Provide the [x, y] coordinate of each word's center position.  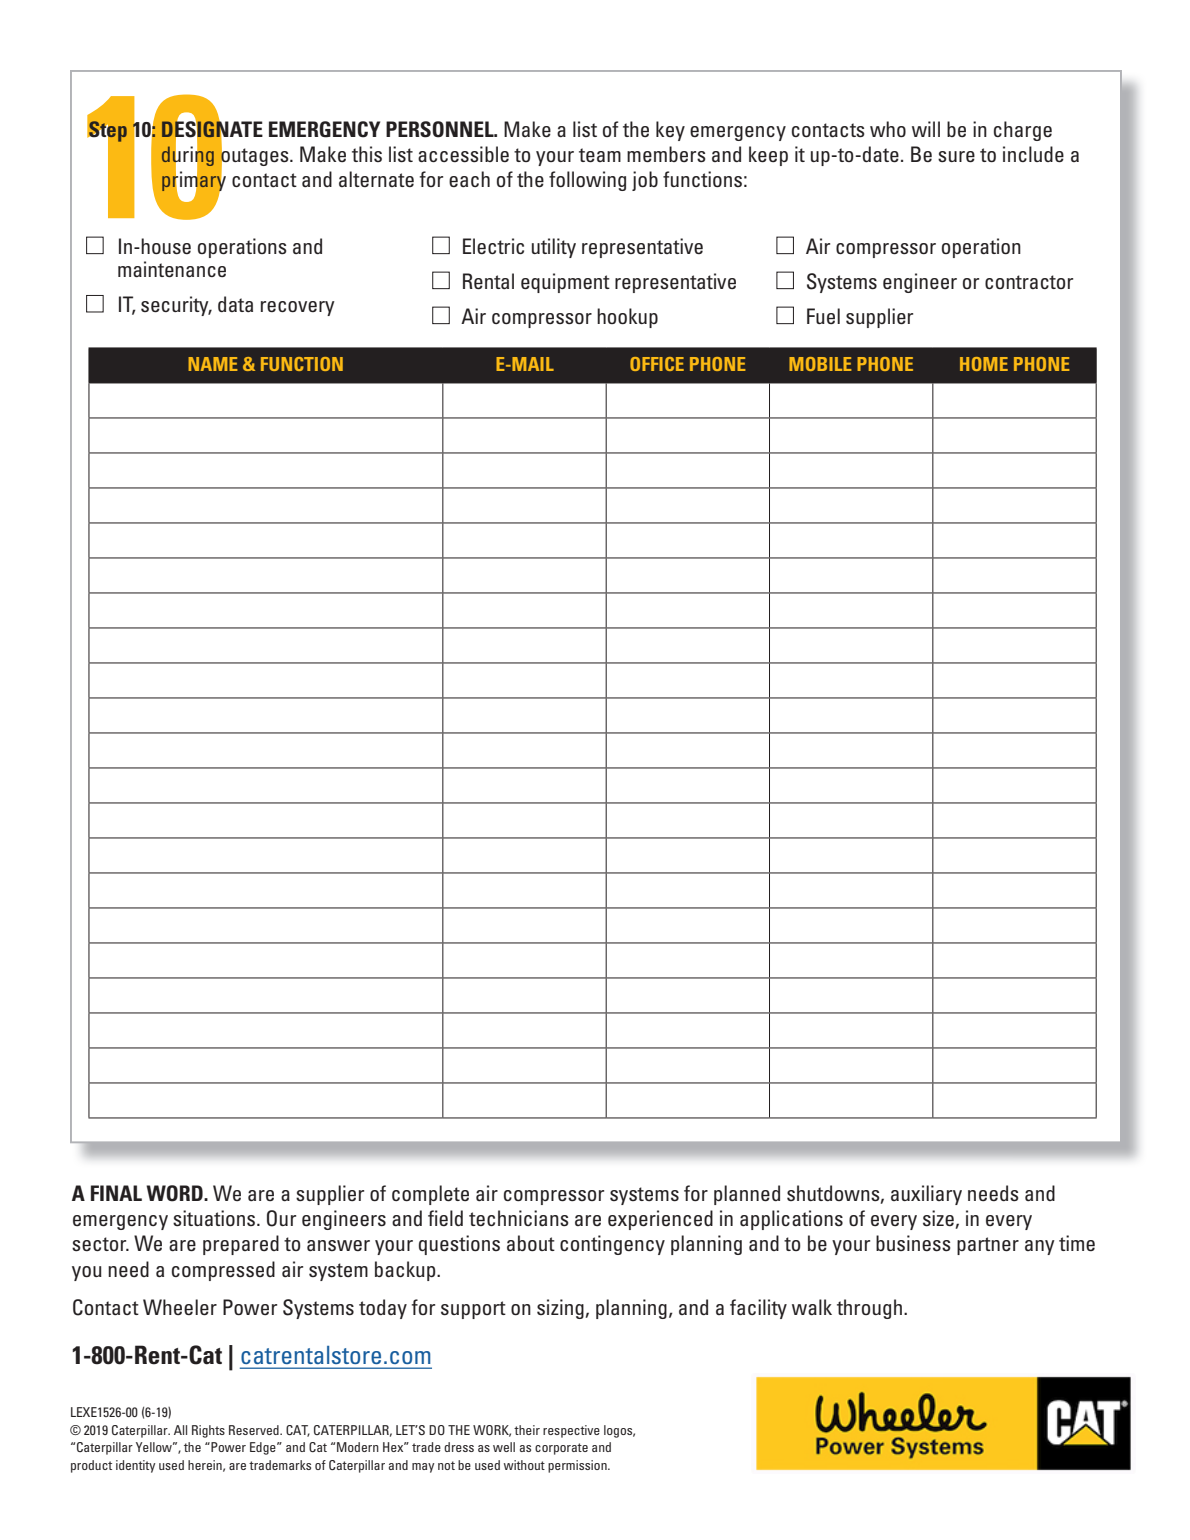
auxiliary [926, 1195]
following [587, 181]
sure [956, 157]
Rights [208, 1431]
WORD [175, 1193]
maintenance [172, 269]
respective [571, 1431]
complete [430, 1195]
